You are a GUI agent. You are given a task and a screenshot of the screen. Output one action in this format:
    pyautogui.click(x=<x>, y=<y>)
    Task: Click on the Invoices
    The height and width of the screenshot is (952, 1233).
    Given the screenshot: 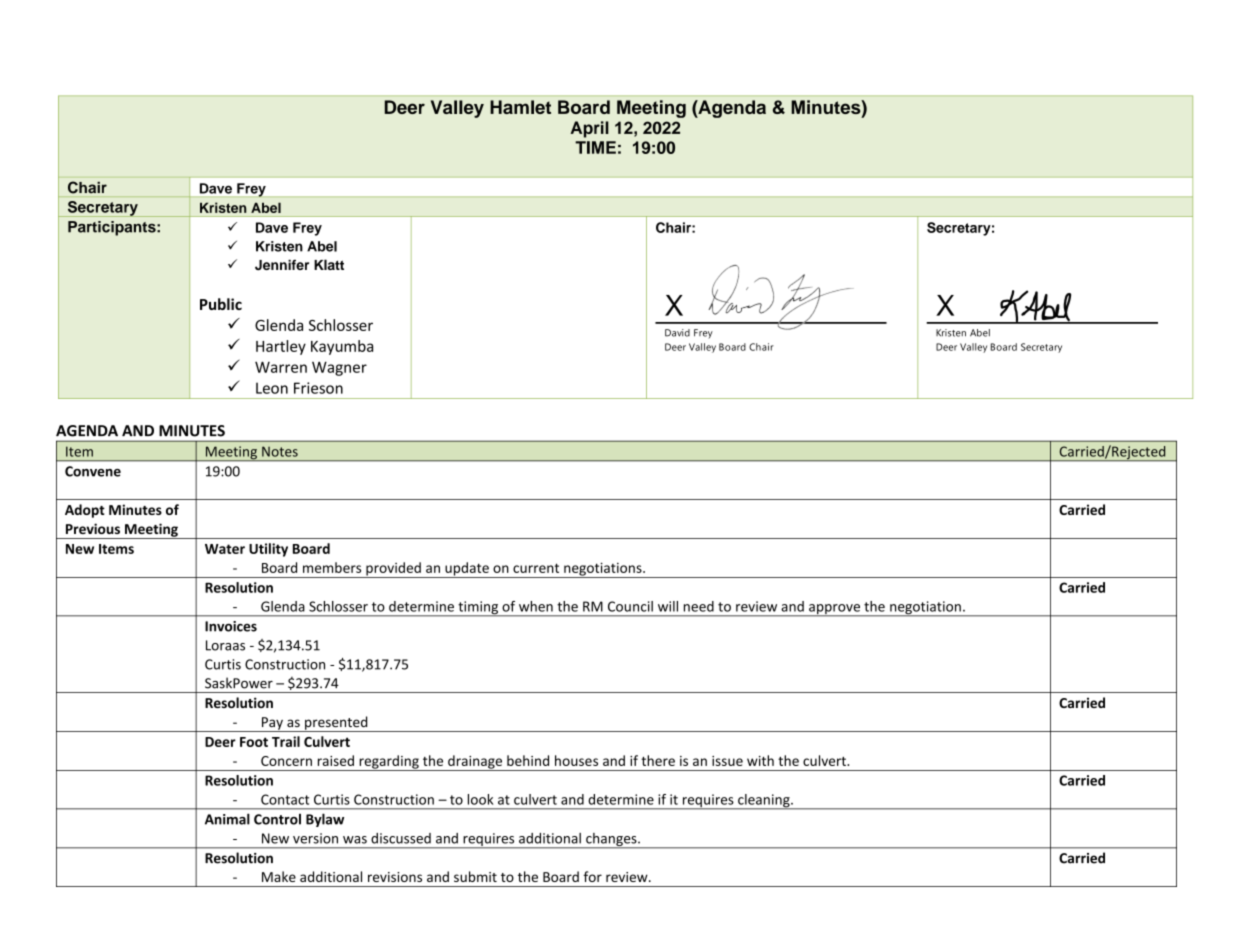 What is the action you would take?
    pyautogui.click(x=231, y=626)
